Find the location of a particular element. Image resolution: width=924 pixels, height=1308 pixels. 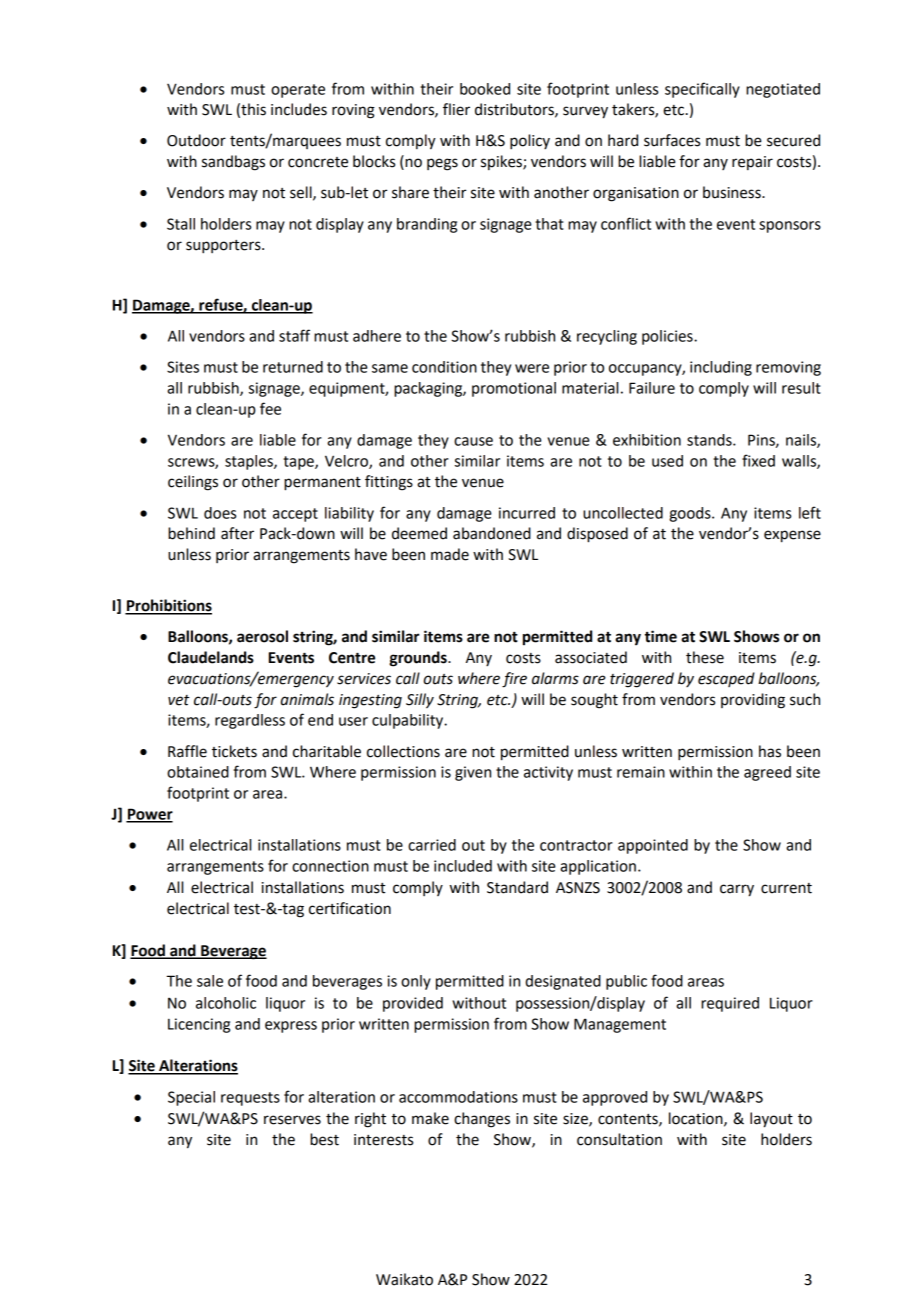

given is located at coordinates (473, 773).
